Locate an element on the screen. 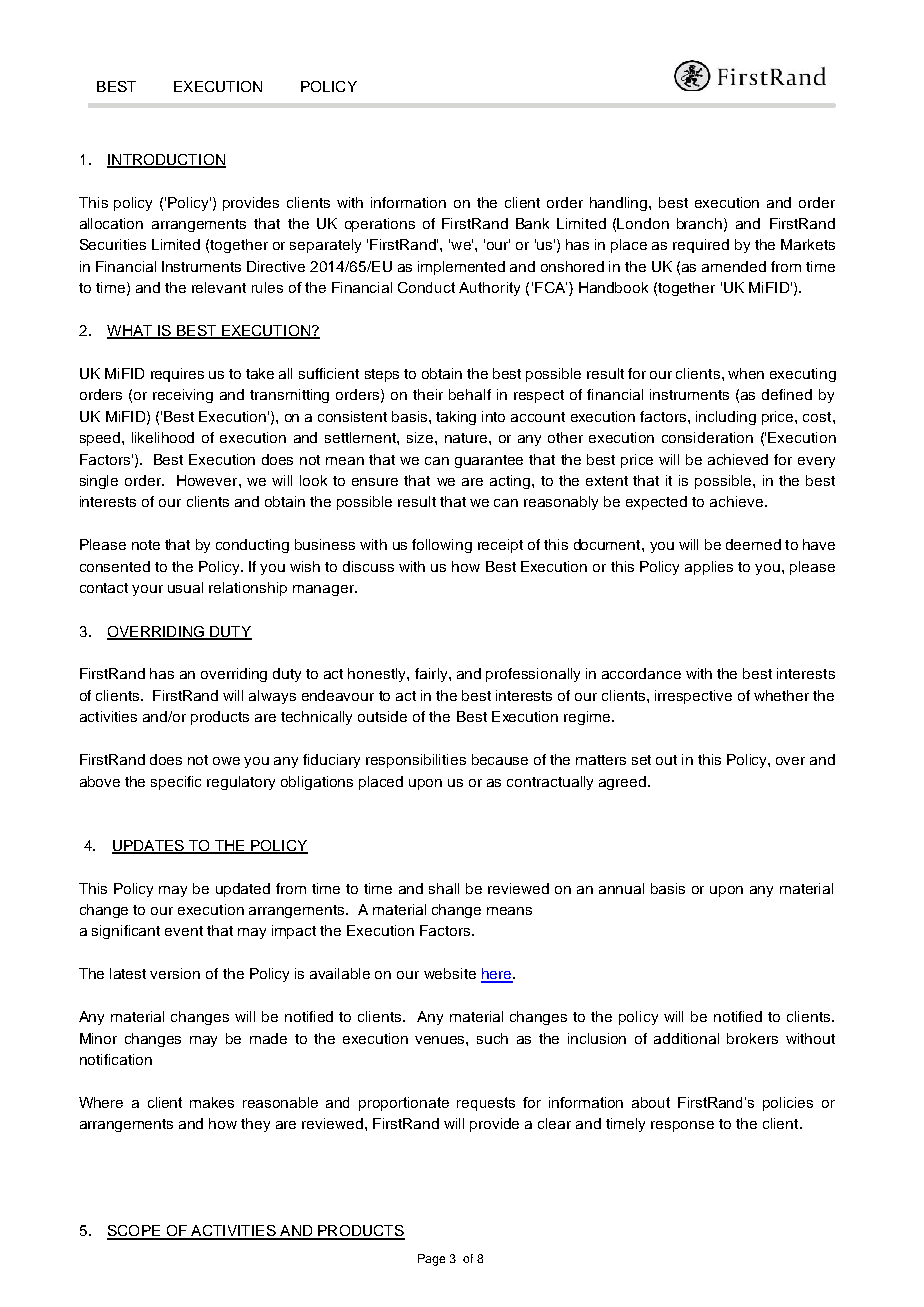 The image size is (924, 1307). deemed is located at coordinates (753, 544).
